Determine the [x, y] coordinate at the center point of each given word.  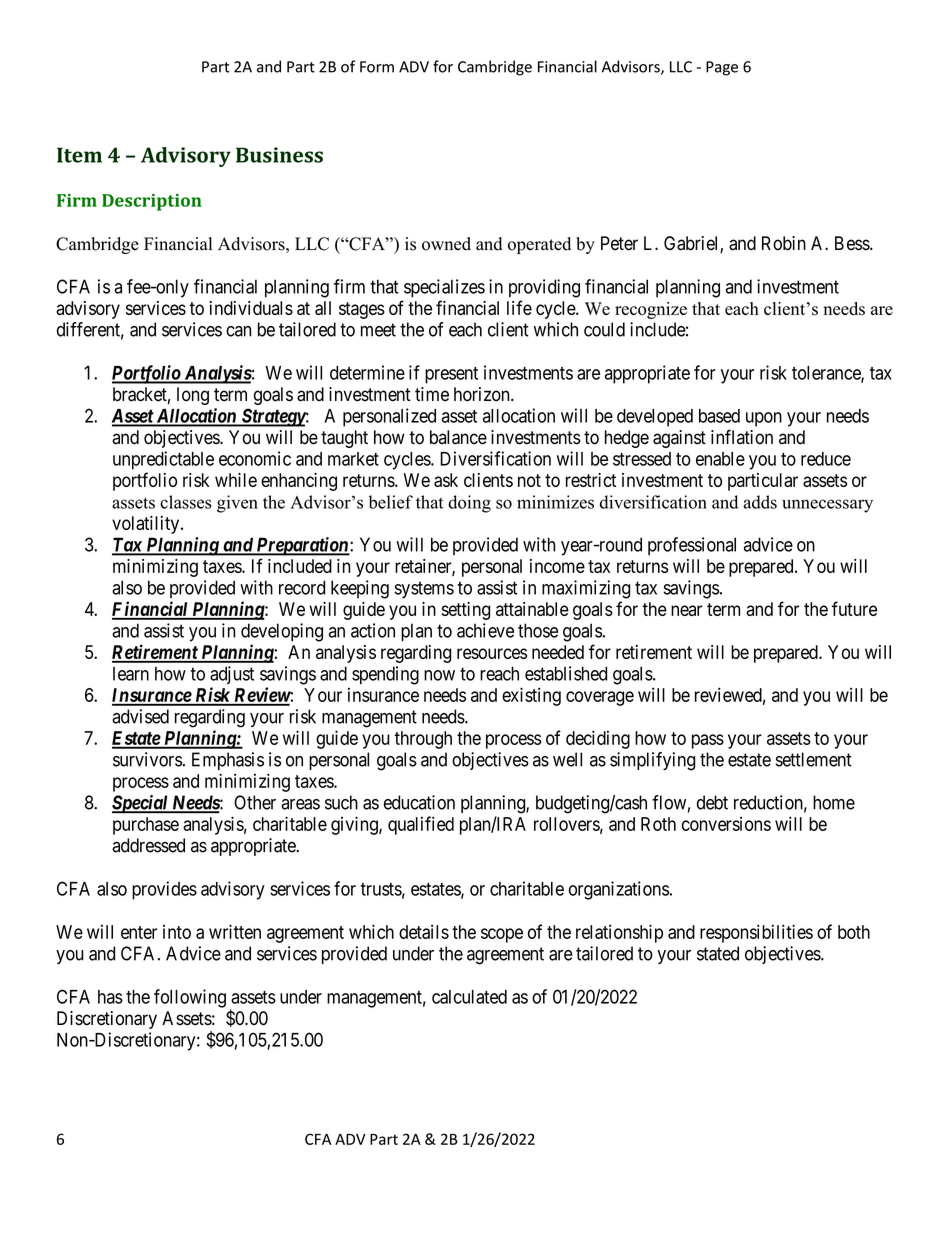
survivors [147, 759]
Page [722, 68]
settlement [814, 759]
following [190, 998]
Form [377, 67]
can [238, 331]
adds [760, 502]
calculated [469, 997]
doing [469, 504]
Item [79, 155]
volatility [147, 525]
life [519, 307]
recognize [651, 310]
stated [718, 953]
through [423, 740]
